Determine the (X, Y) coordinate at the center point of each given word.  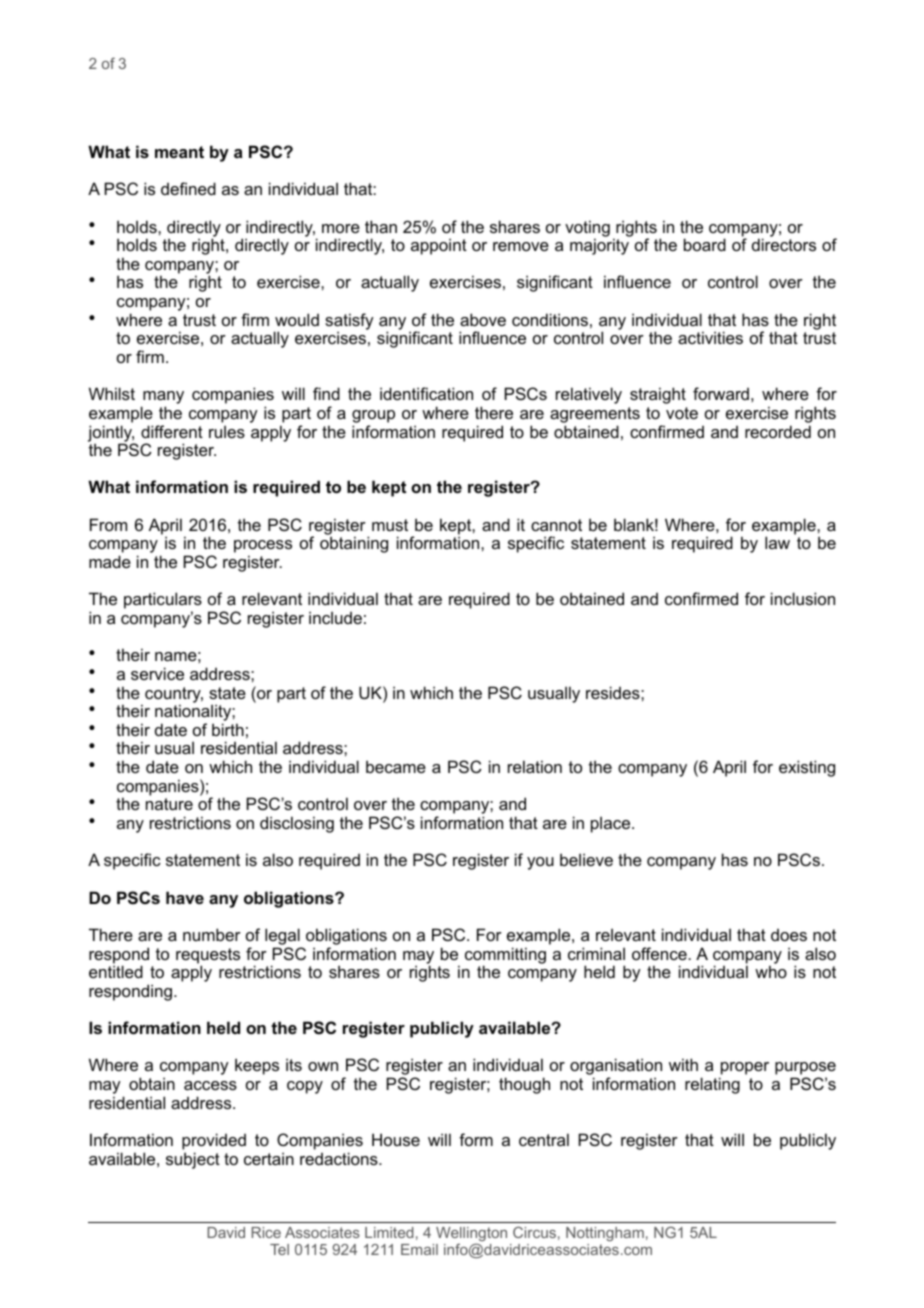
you (540, 863)
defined (188, 188)
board (705, 244)
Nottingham (605, 1234)
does (789, 935)
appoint (439, 246)
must (390, 525)
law (777, 542)
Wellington (471, 1235)
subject (193, 1160)
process (263, 548)
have (185, 897)
